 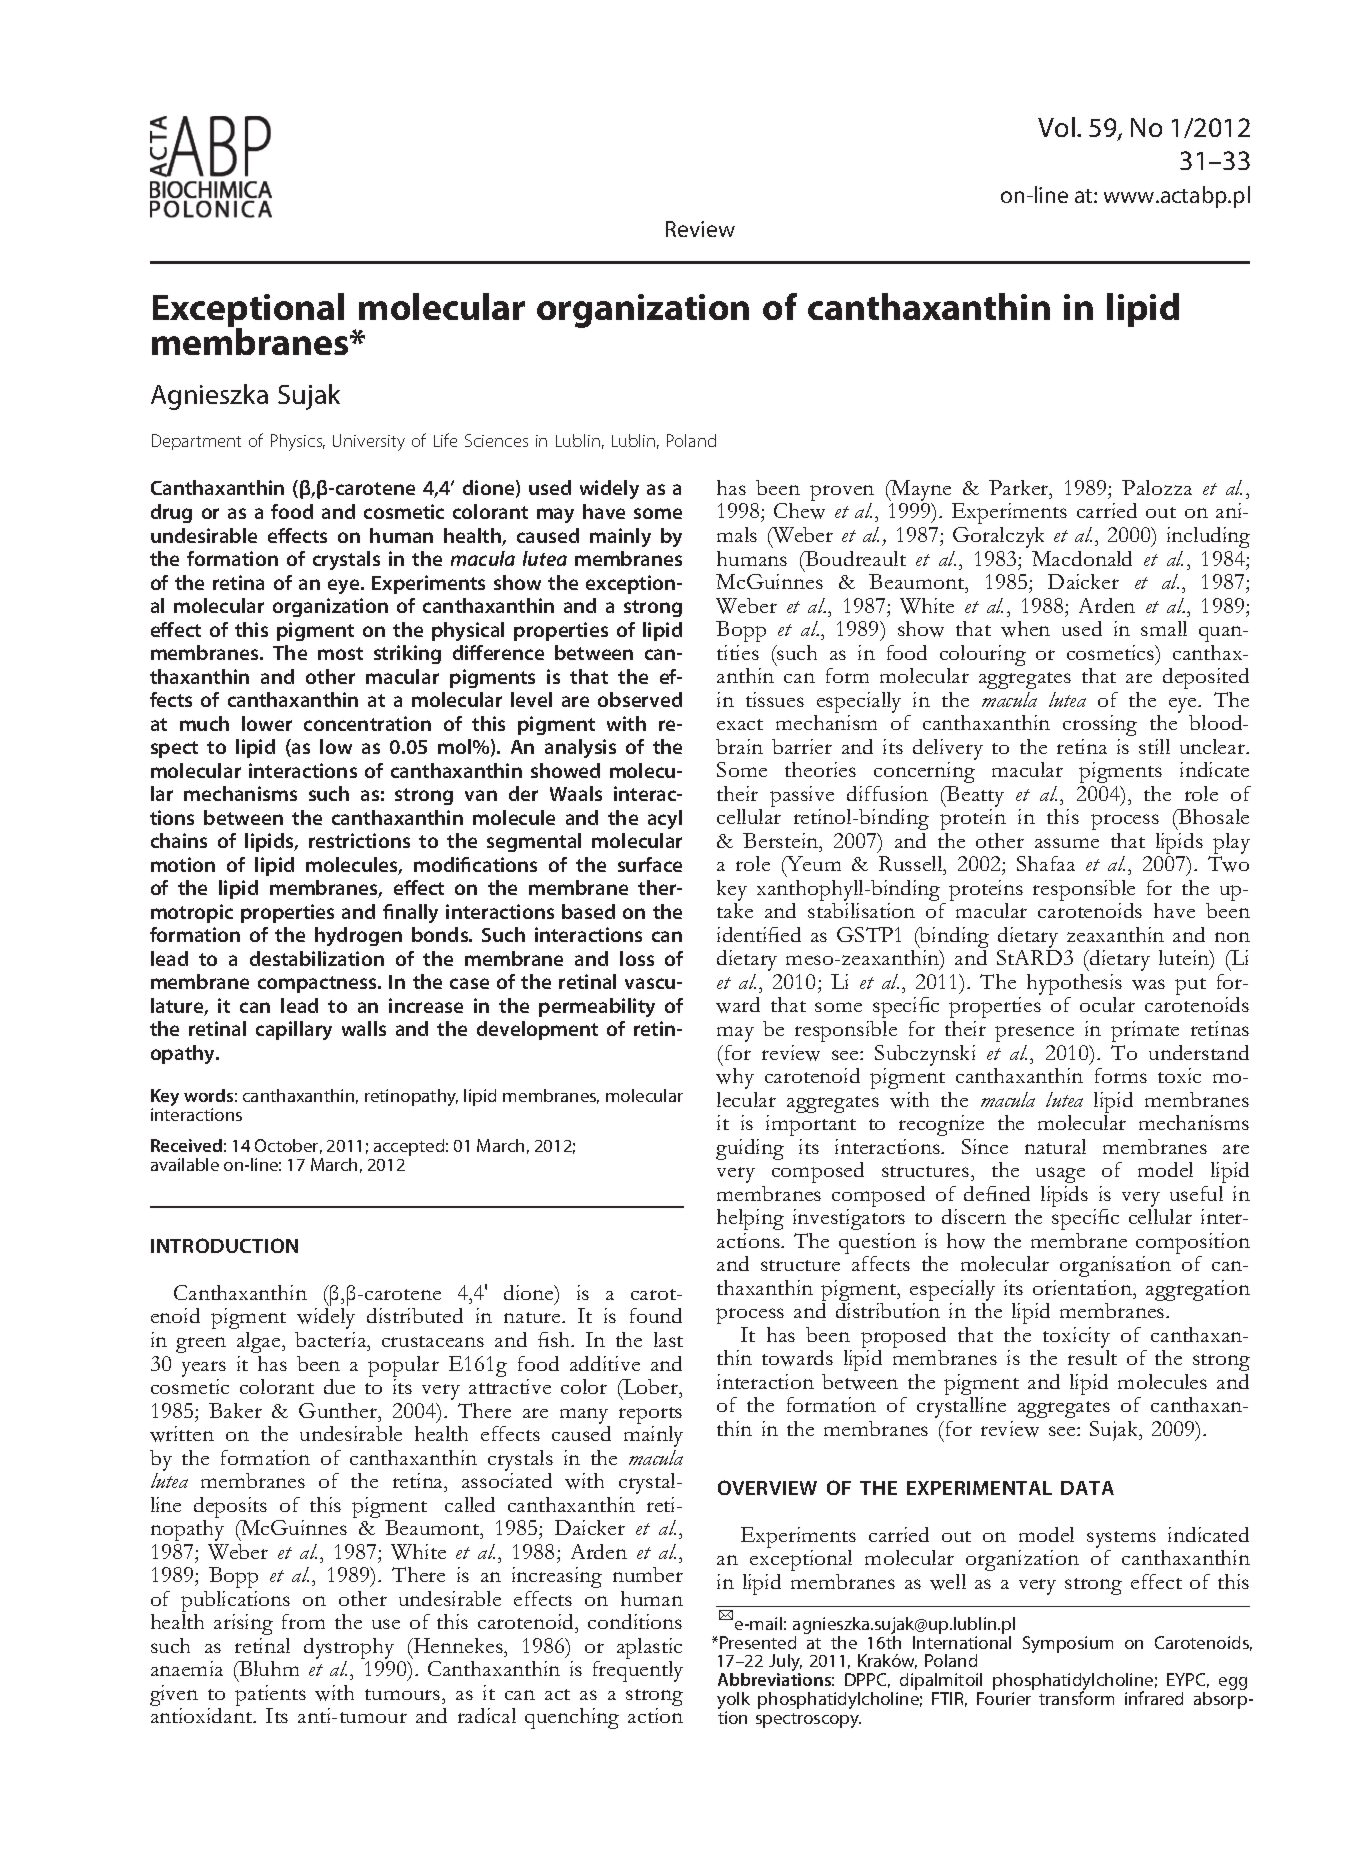 What do you see at coordinates (1056, 127) in the image?
I see `Vol` at bounding box center [1056, 127].
